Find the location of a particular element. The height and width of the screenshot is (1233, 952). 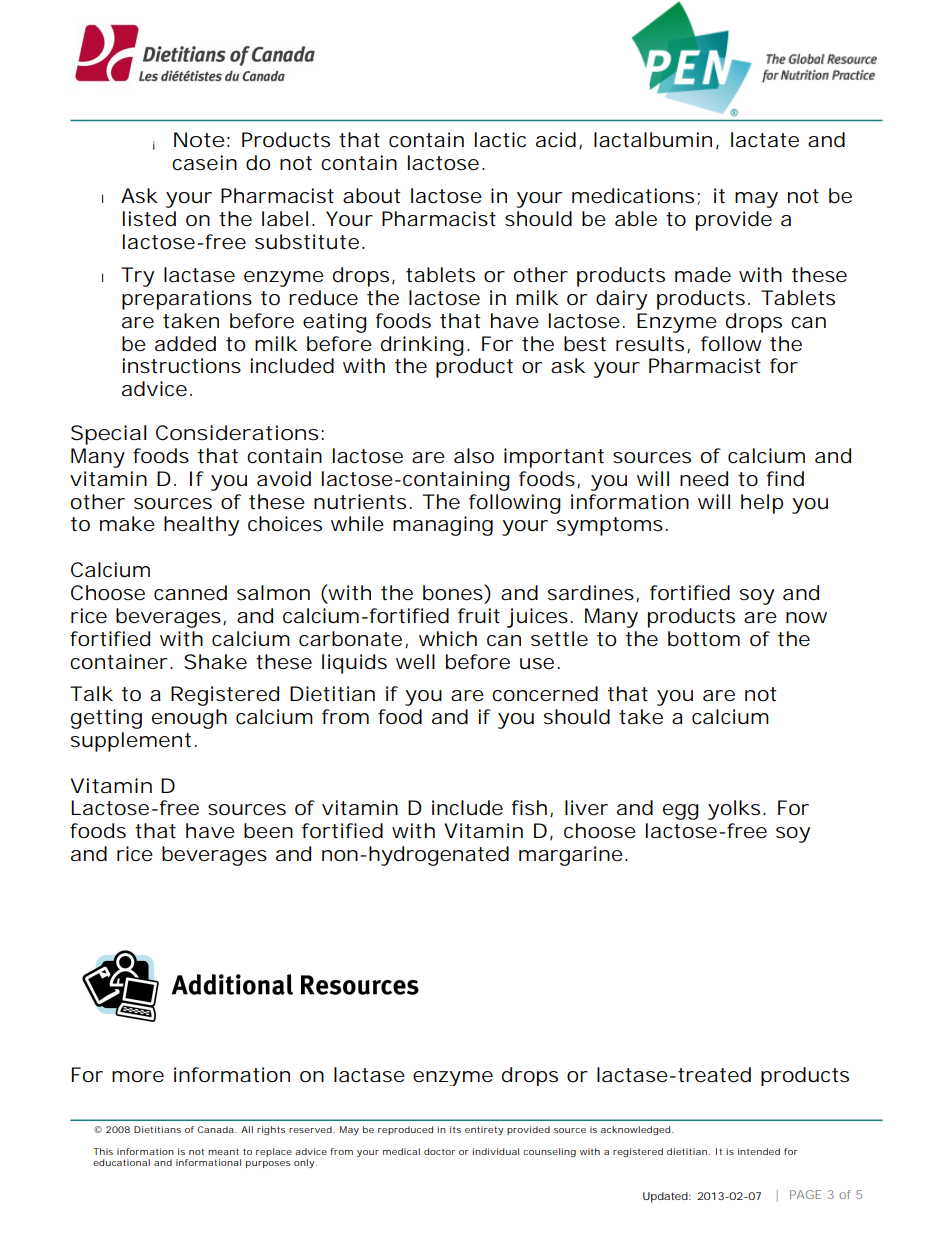

casein is located at coordinates (204, 163).
